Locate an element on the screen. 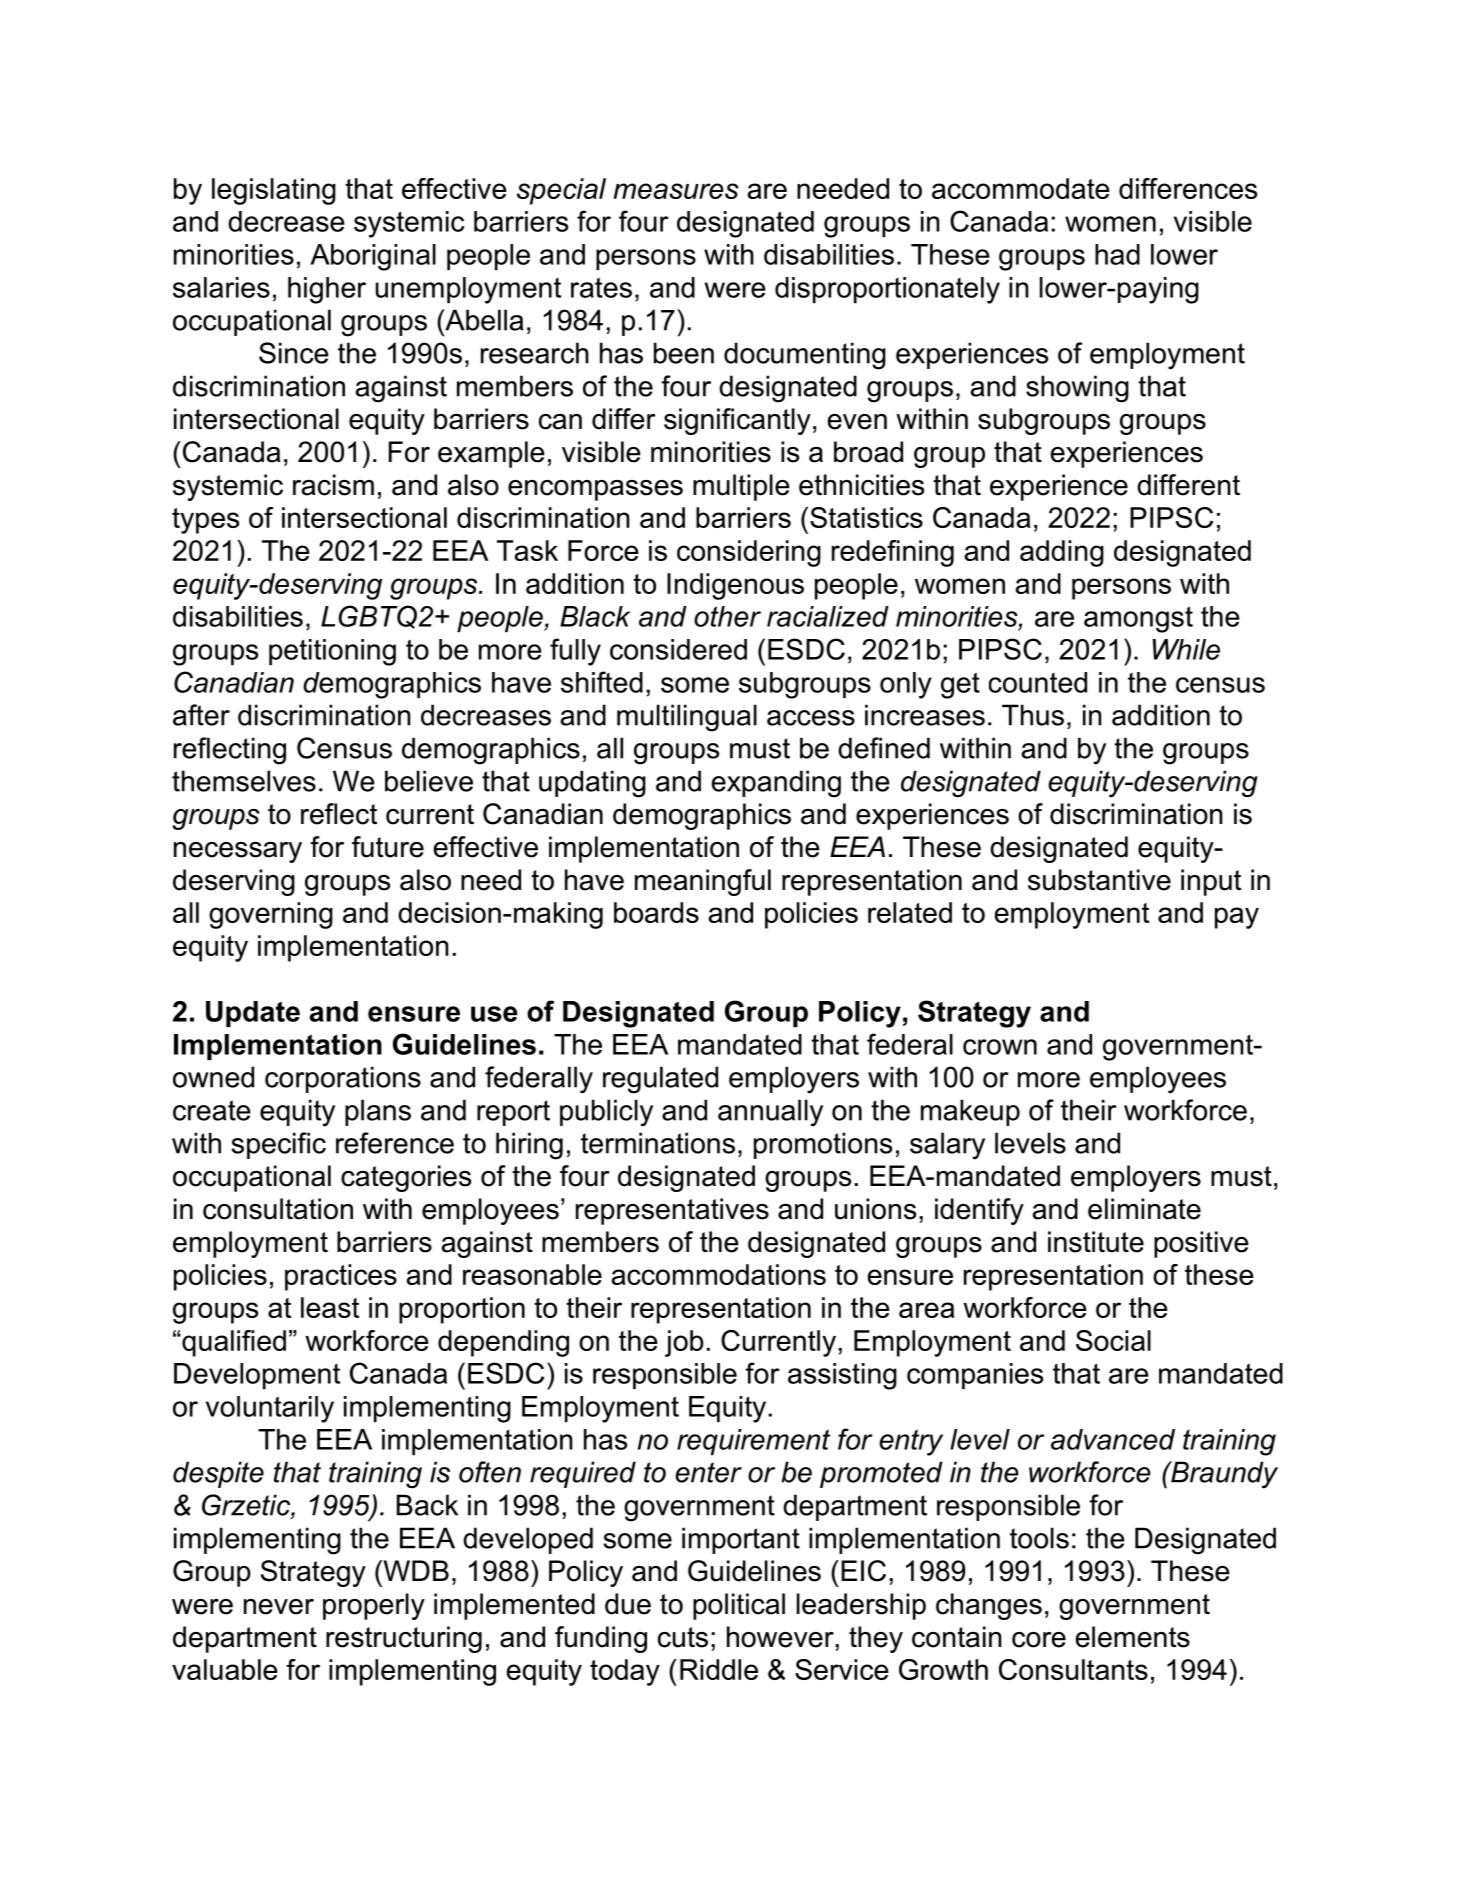 The image size is (1460, 1889). governing is located at coordinates (271, 915).
